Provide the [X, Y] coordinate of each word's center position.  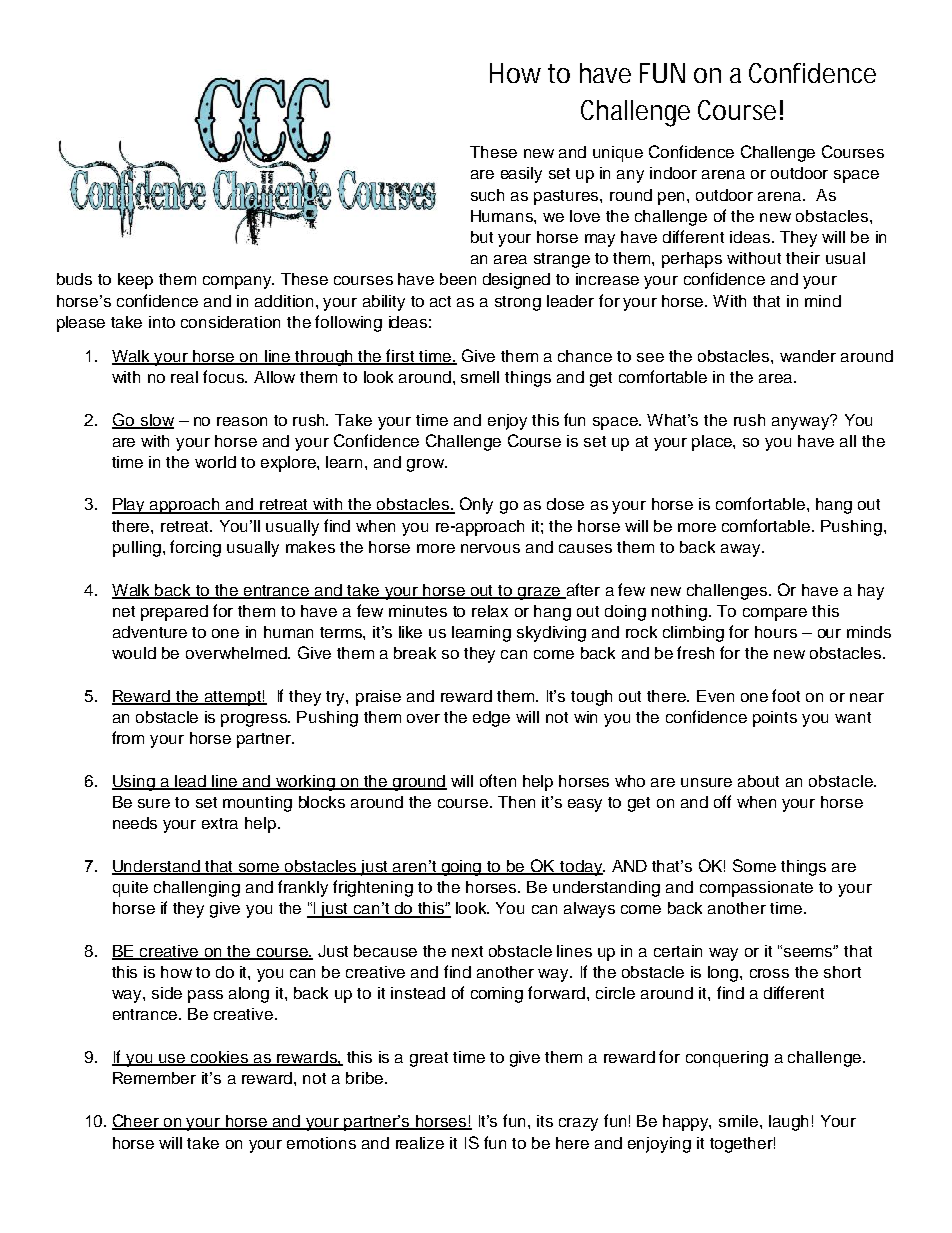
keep [135, 281]
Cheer [137, 1122]
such [487, 195]
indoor [673, 173]
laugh [788, 1123]
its [545, 1121]
